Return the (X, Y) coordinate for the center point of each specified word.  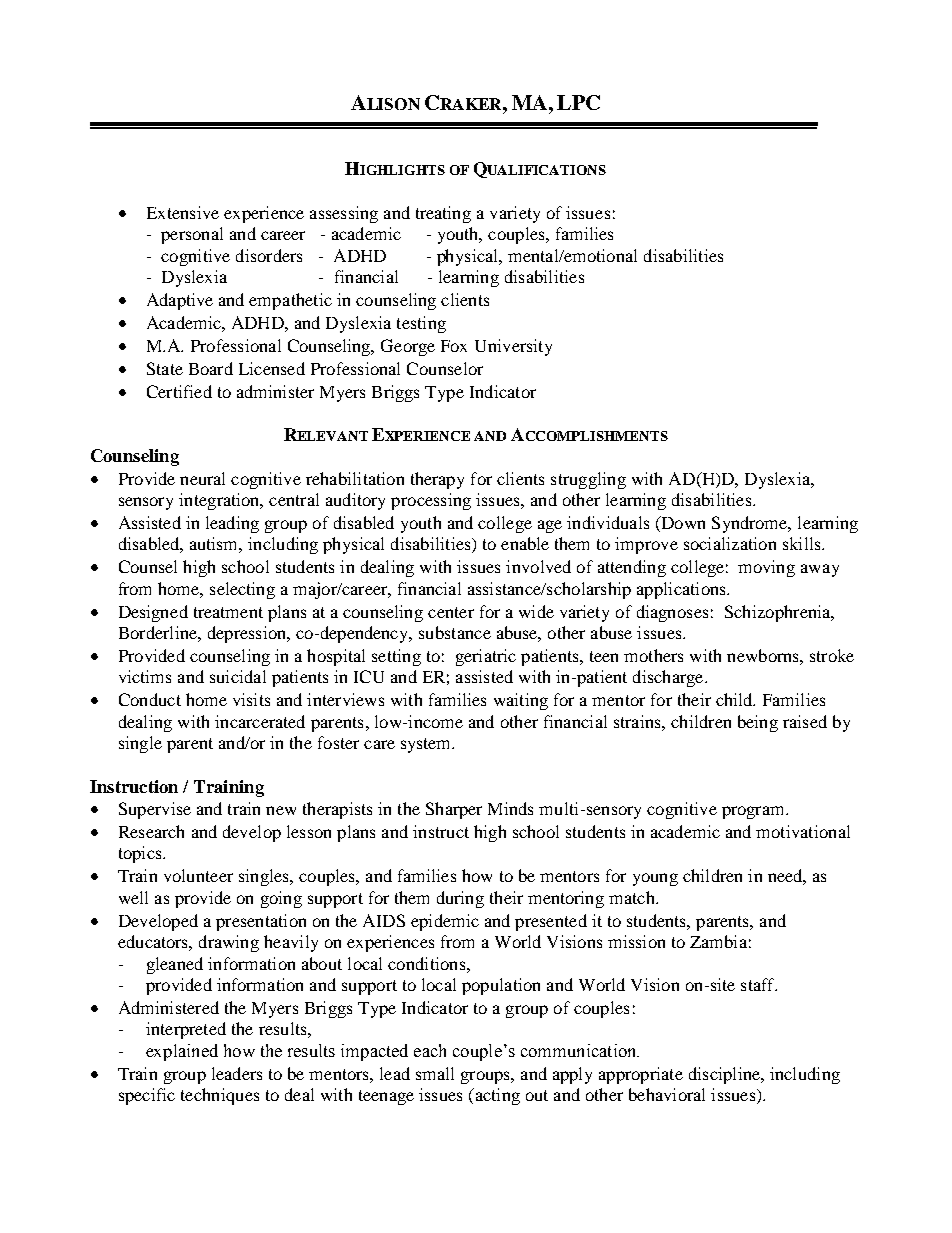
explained (182, 1052)
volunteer (198, 875)
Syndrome (751, 524)
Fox (454, 346)
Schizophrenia (779, 613)
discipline (725, 1075)
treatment (228, 612)
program (754, 812)
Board (211, 368)
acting (496, 1096)
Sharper (454, 810)
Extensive (183, 212)
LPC (578, 102)
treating (443, 214)
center (451, 612)
